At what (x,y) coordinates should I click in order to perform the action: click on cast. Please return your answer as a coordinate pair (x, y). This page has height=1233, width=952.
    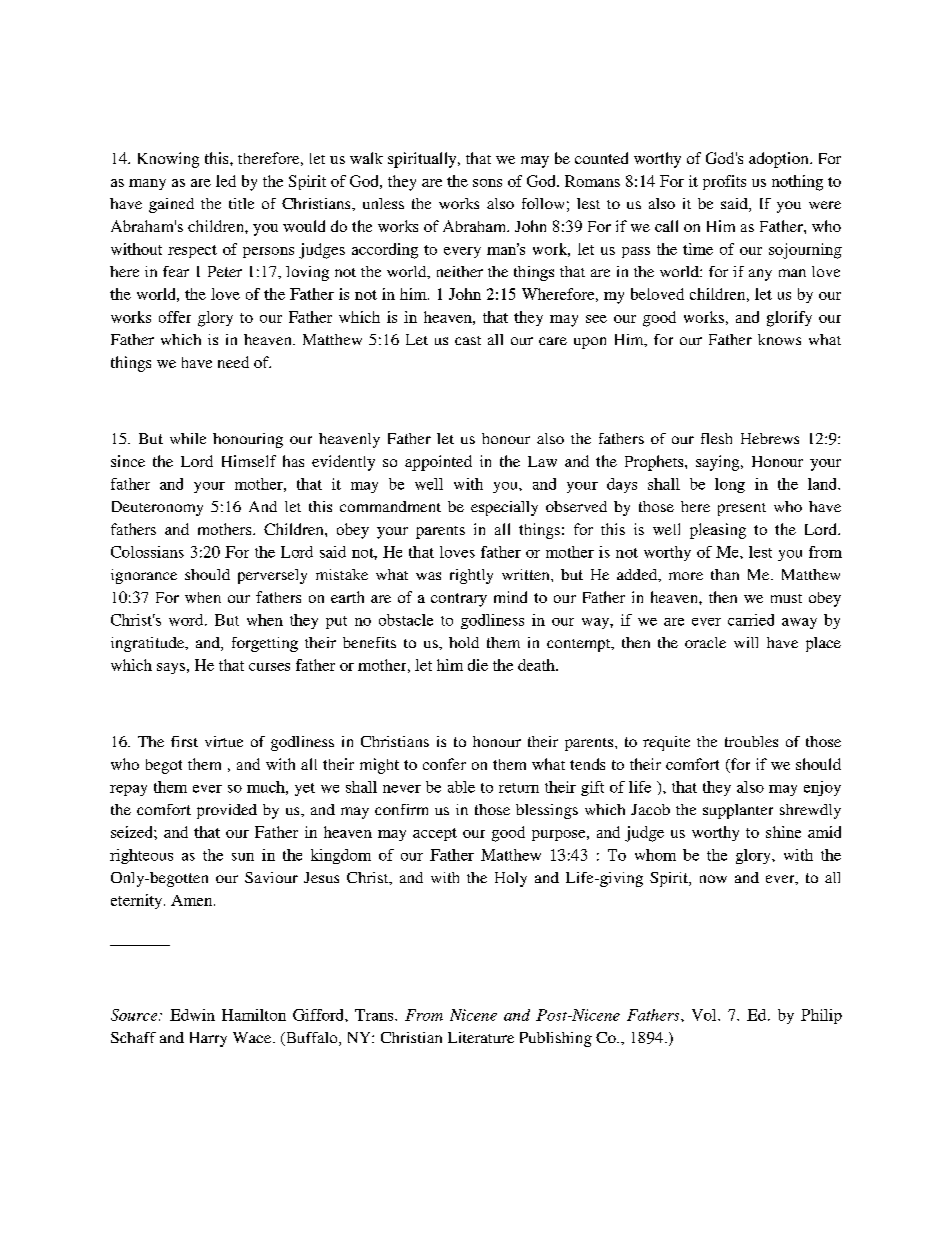
    Looking at the image, I should click on (468, 340).
